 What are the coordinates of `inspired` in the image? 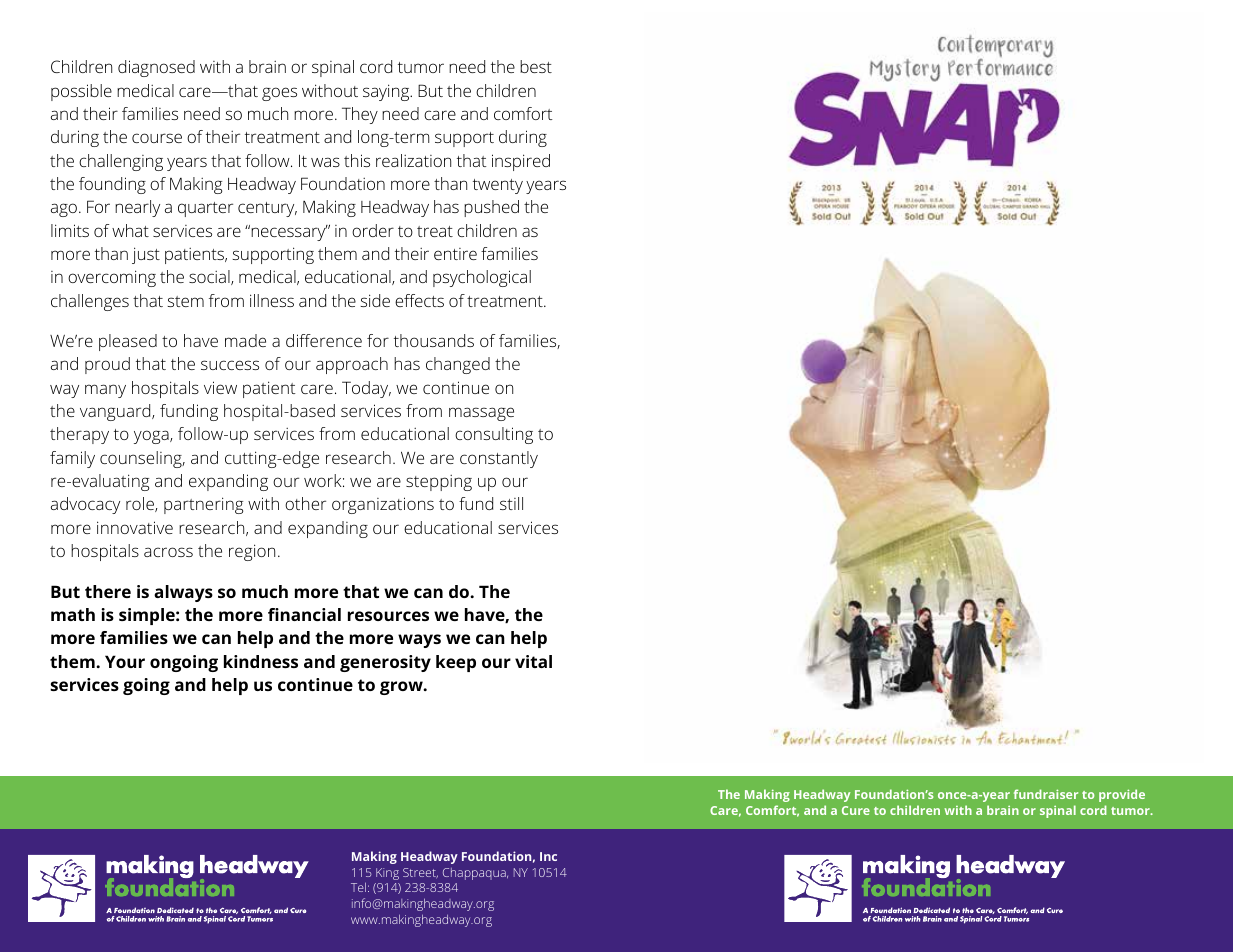 It's located at (521, 162).
